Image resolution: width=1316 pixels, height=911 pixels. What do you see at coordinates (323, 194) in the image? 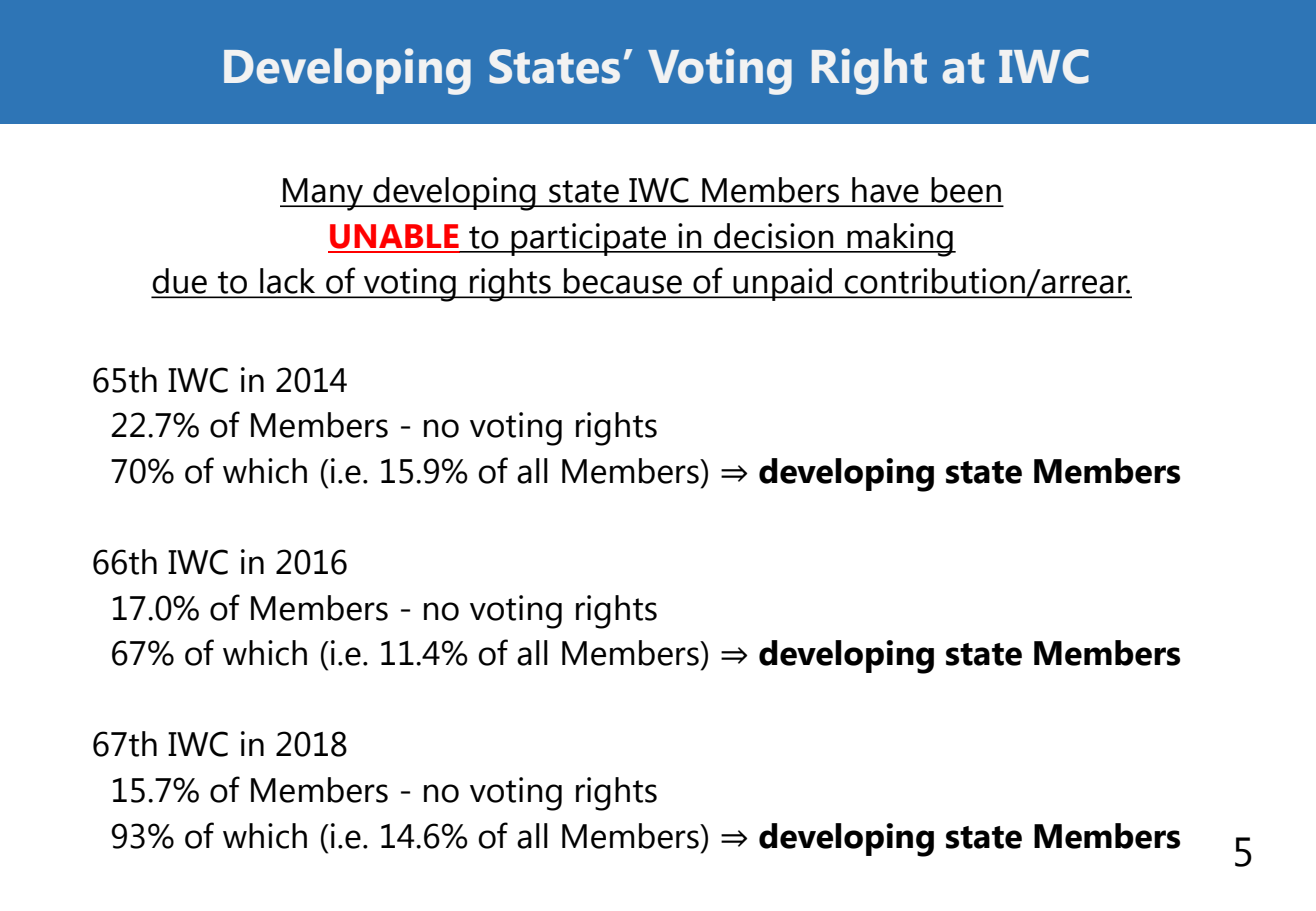
I see `Many` at bounding box center [323, 194].
